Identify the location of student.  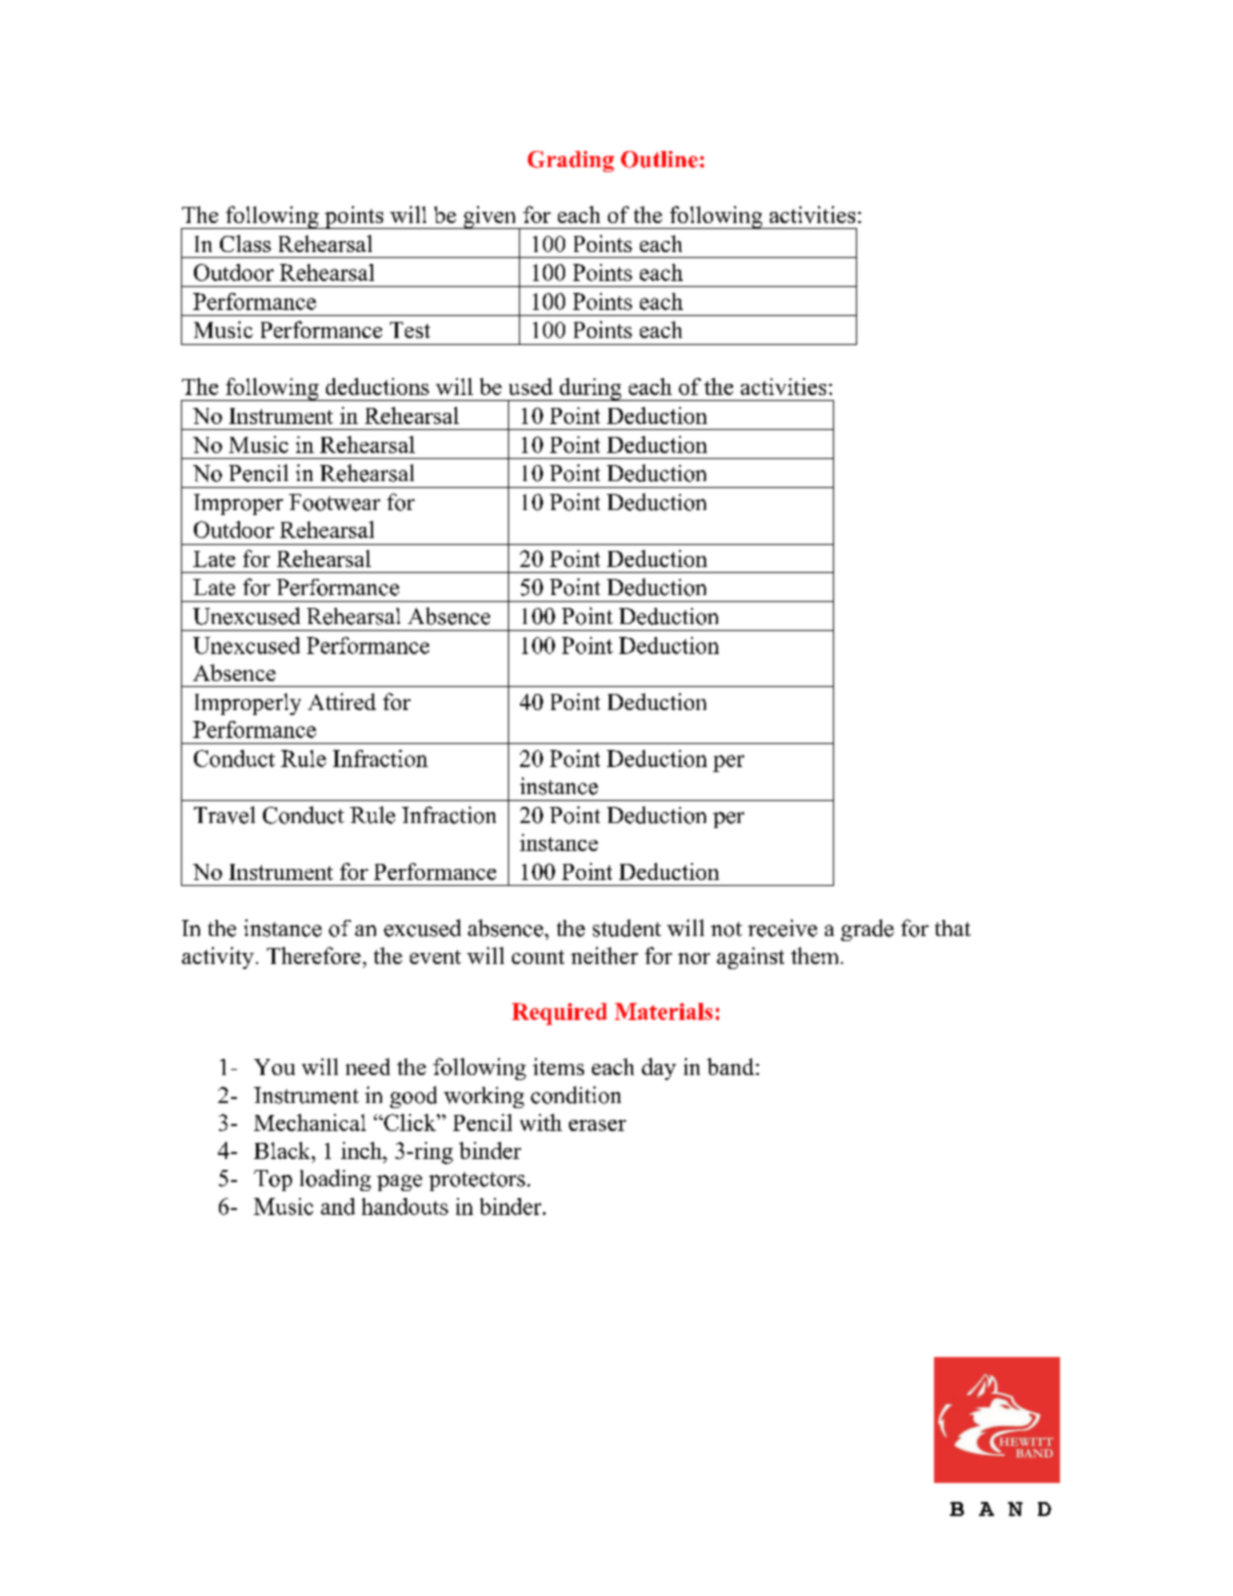
(627, 928).
